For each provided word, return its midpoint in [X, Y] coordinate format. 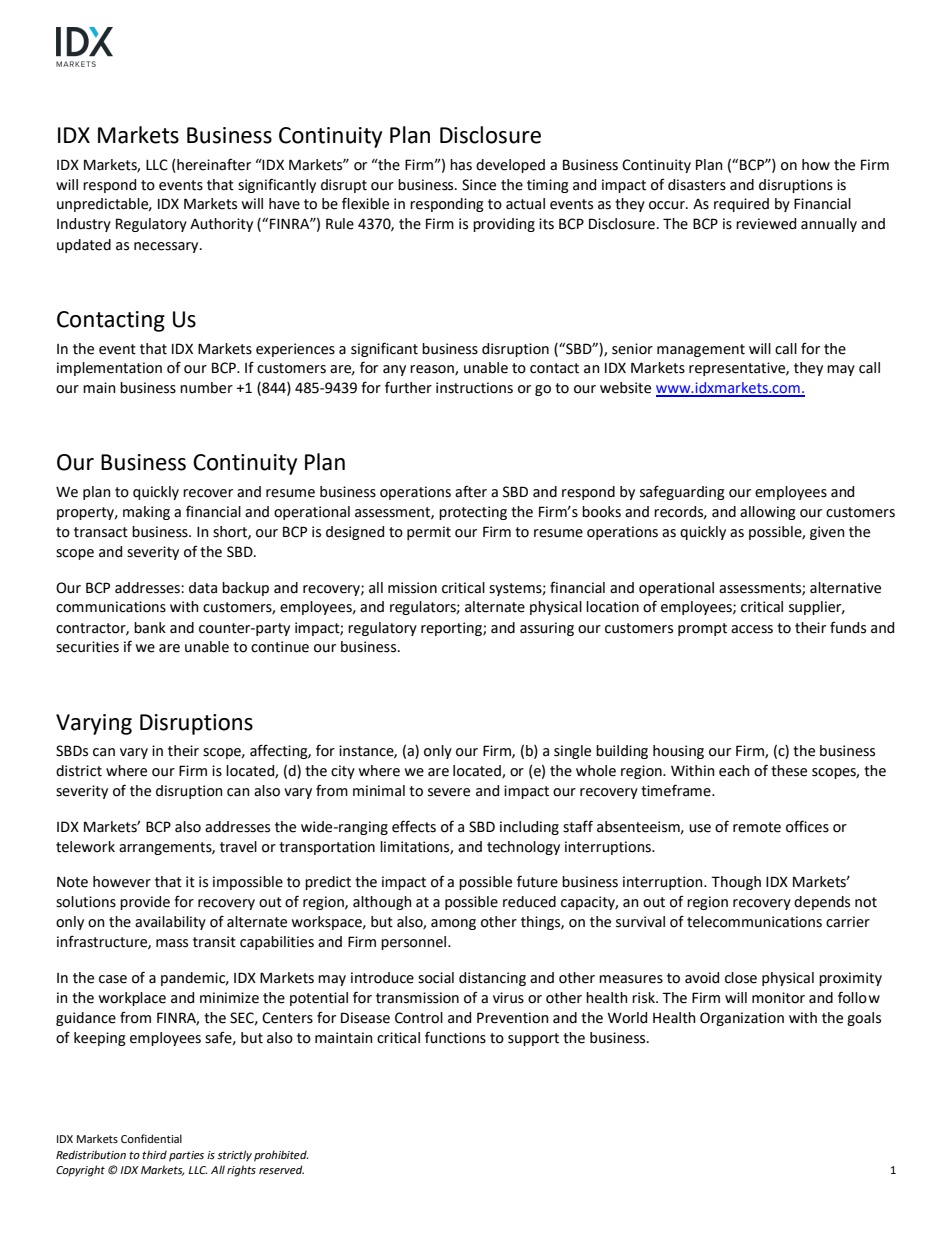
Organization [742, 1019]
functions [455, 1037]
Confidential [151, 1138]
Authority [221, 225]
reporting [452, 629]
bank [150, 628]
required [741, 205]
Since [479, 185]
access [752, 629]
